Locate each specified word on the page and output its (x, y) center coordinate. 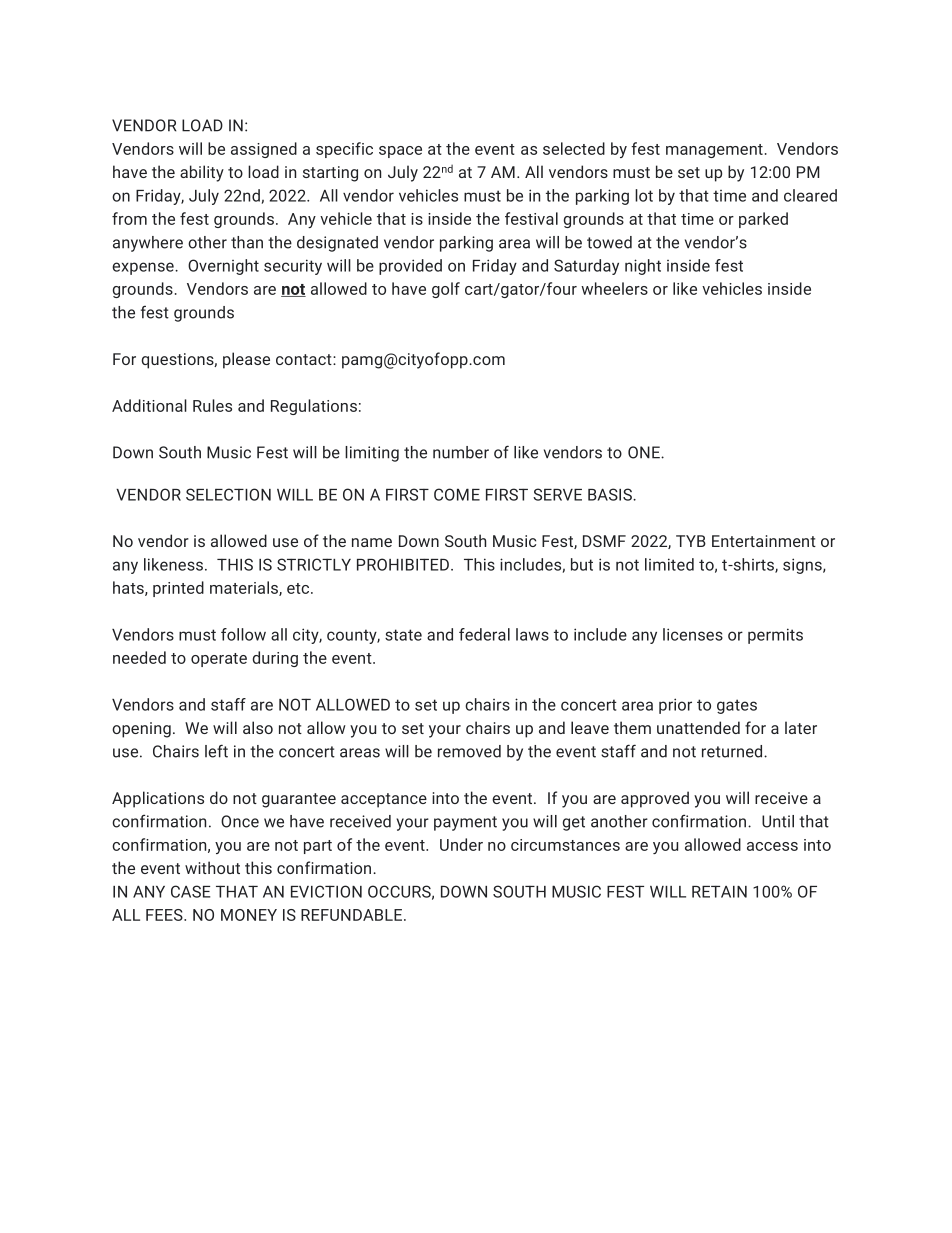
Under (461, 844)
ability (202, 173)
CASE (190, 891)
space (400, 152)
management (714, 151)
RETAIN (719, 891)
